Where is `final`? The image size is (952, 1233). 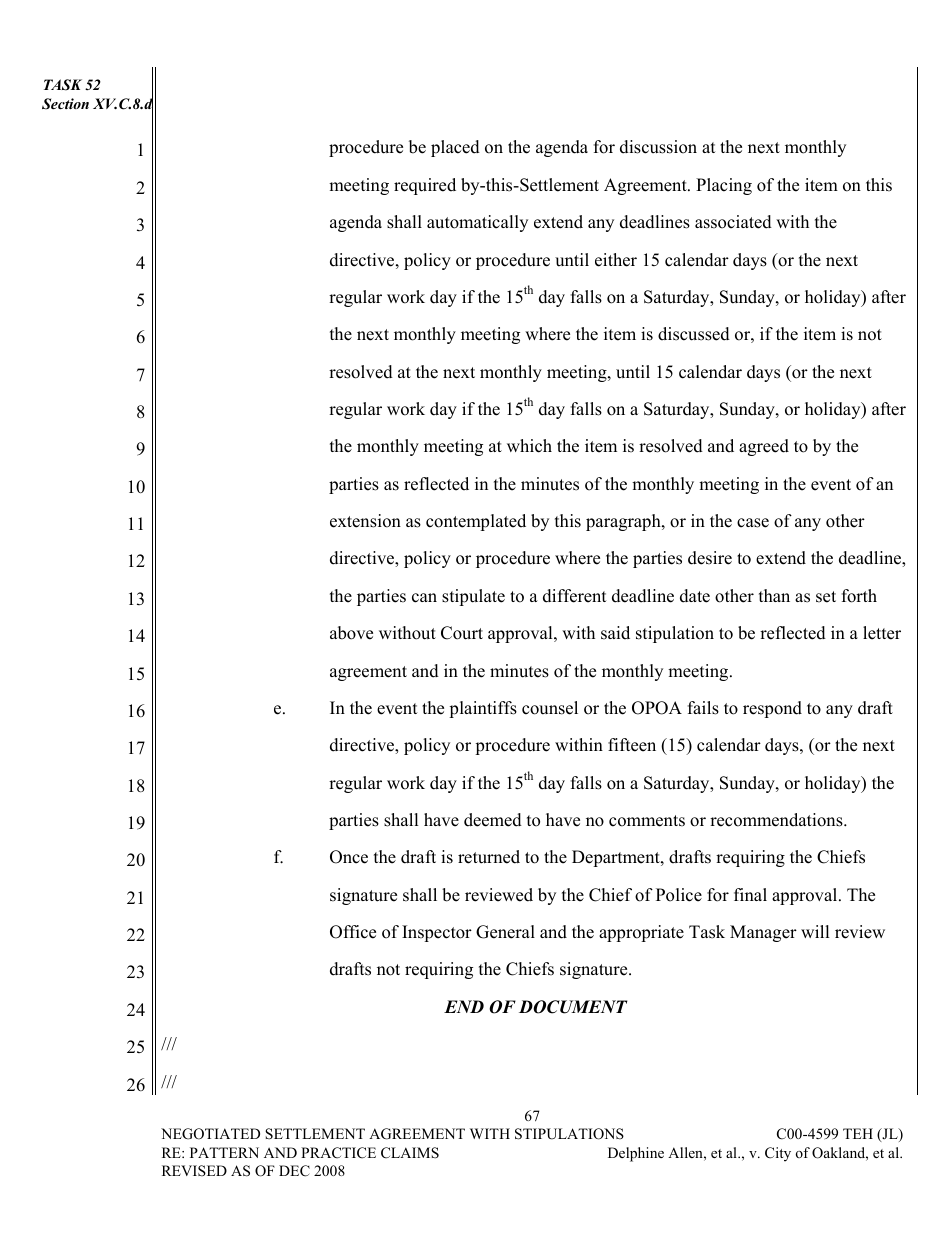 final is located at coordinates (750, 894).
